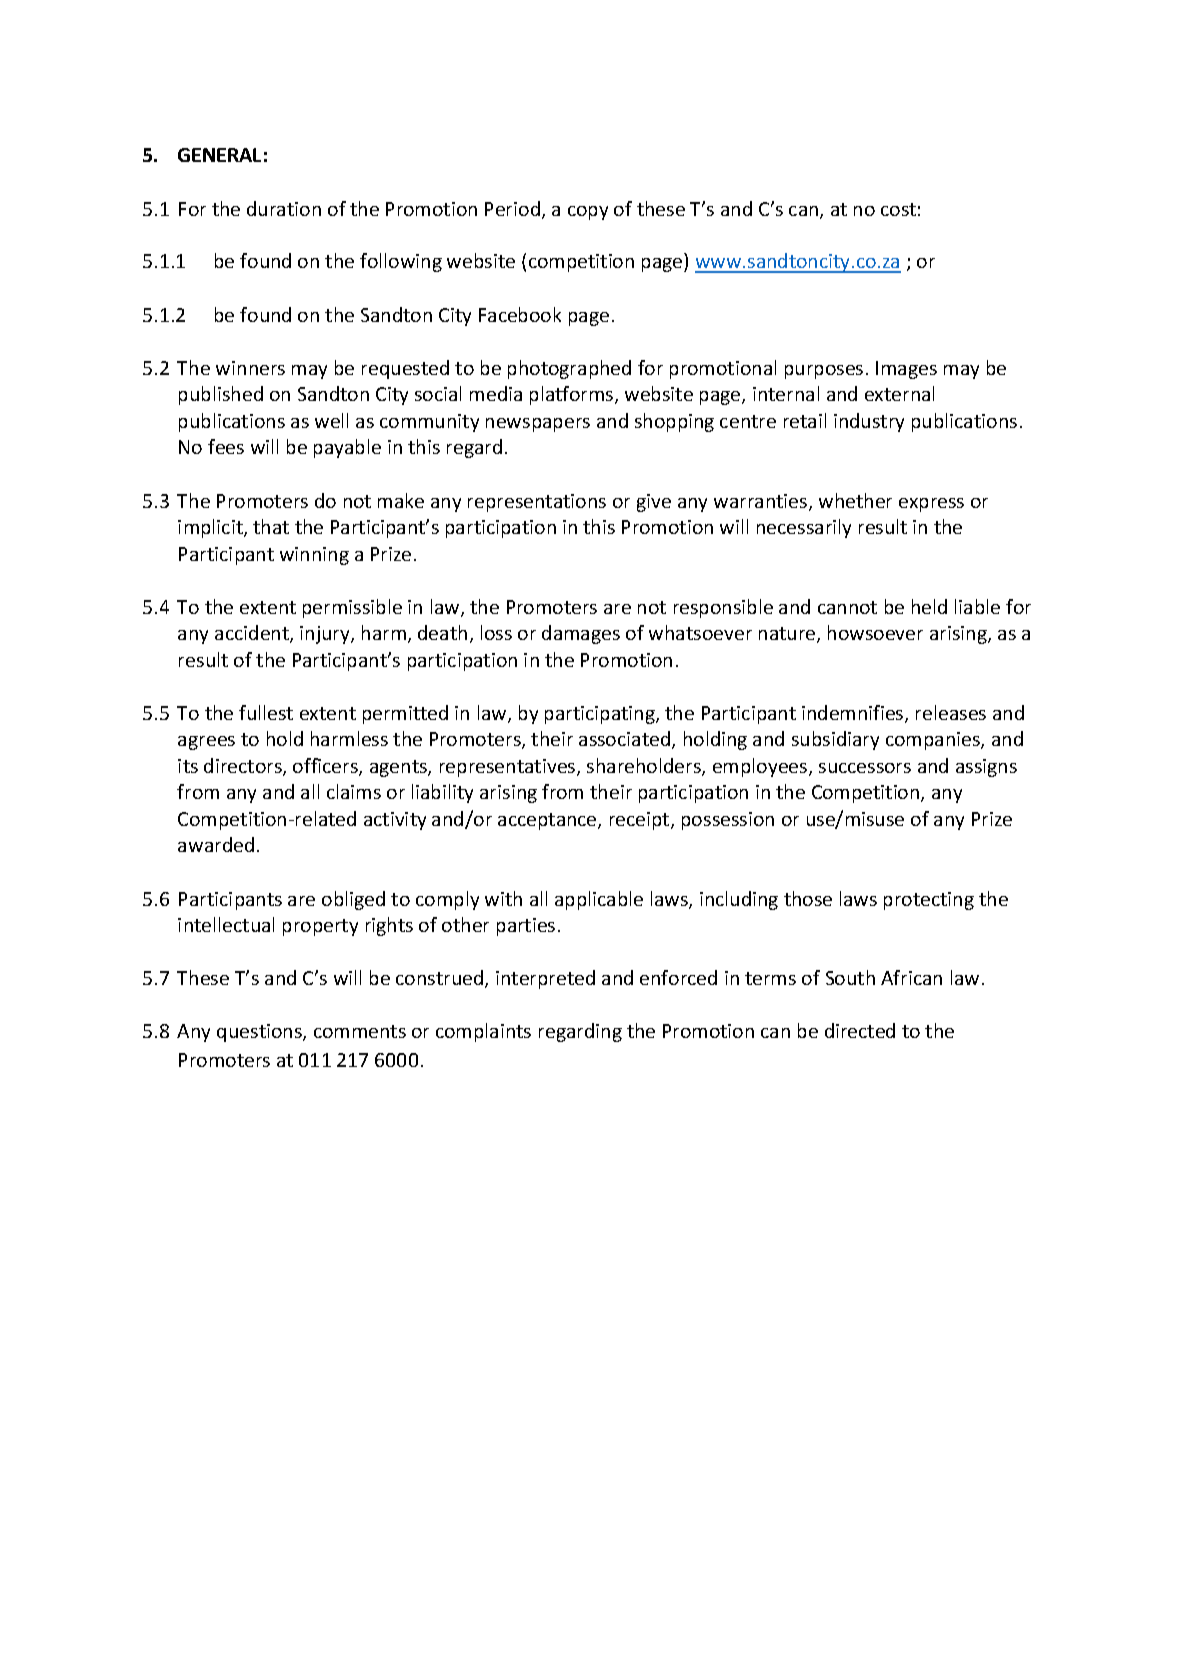  I want to click on held, so click(929, 606).
